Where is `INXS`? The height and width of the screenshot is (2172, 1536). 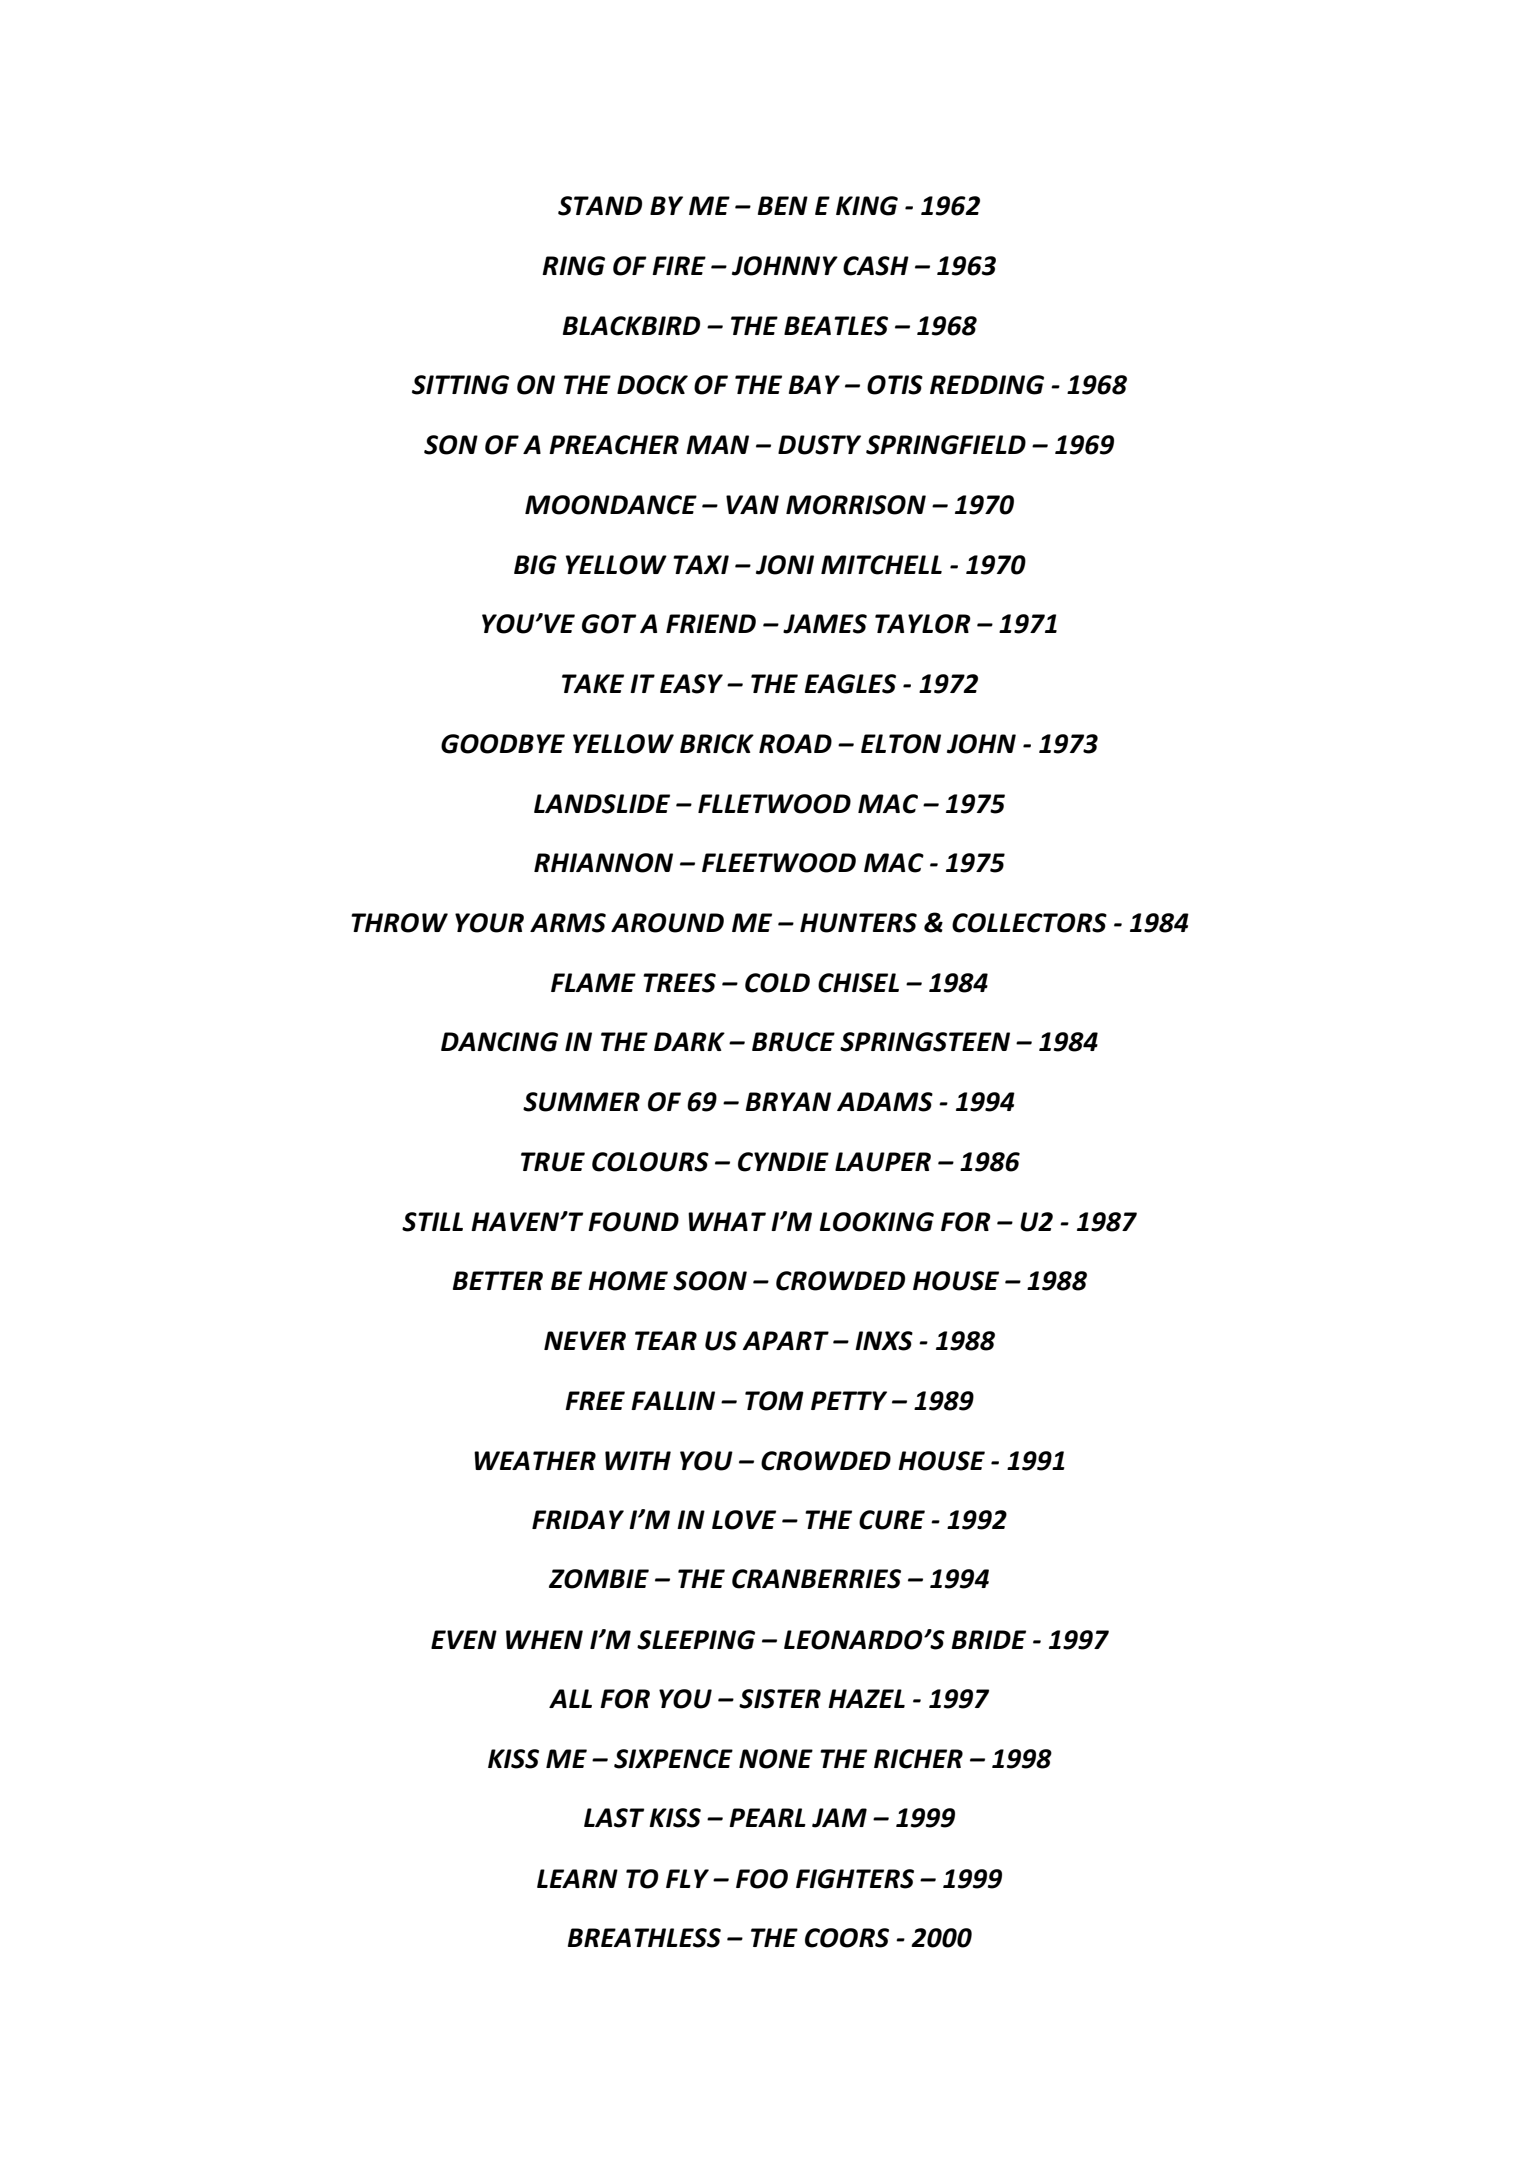 INXS is located at coordinates (884, 1341).
